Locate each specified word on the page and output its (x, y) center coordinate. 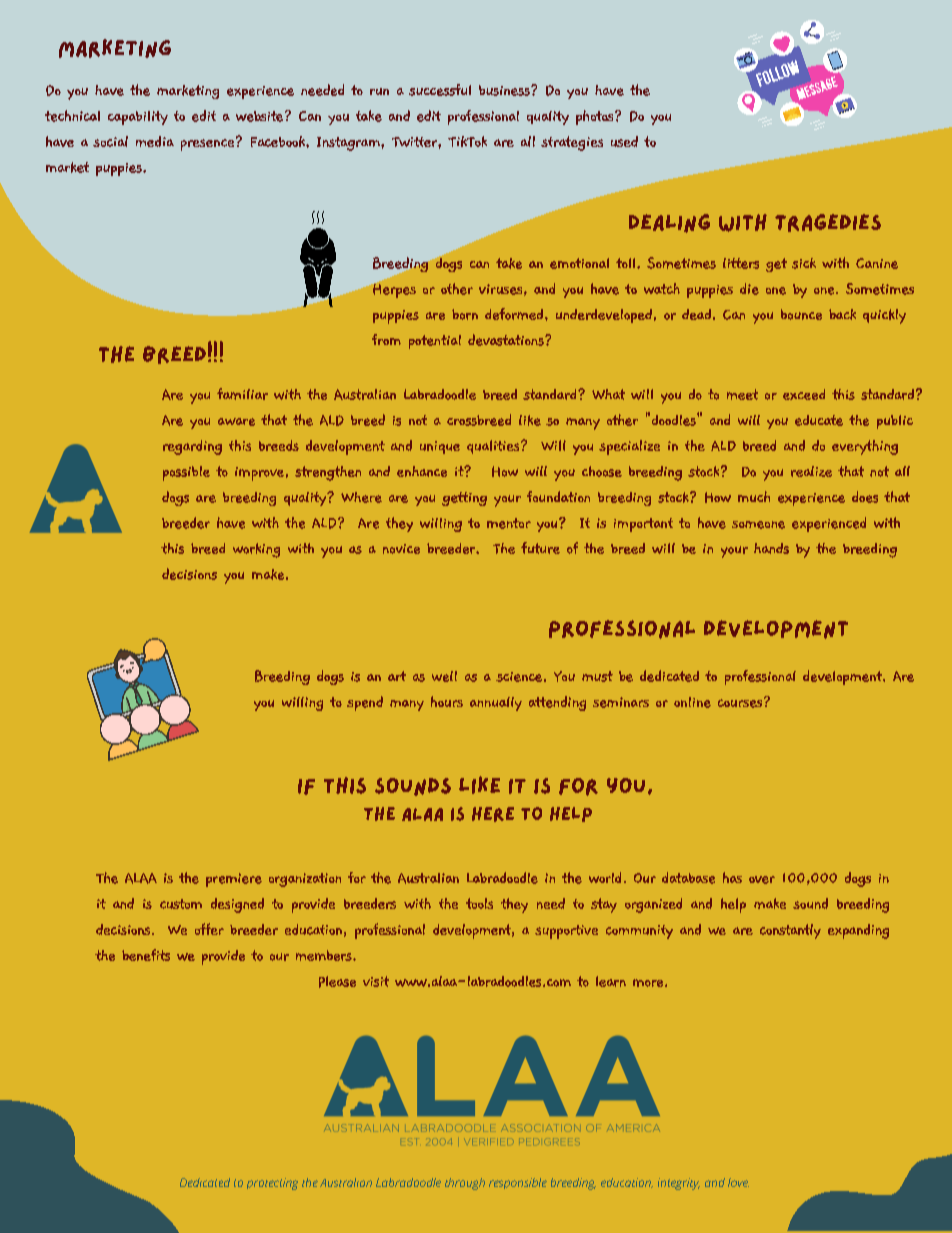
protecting (272, 1184)
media (155, 141)
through (465, 1184)
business (505, 90)
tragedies (828, 223)
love (738, 1182)
